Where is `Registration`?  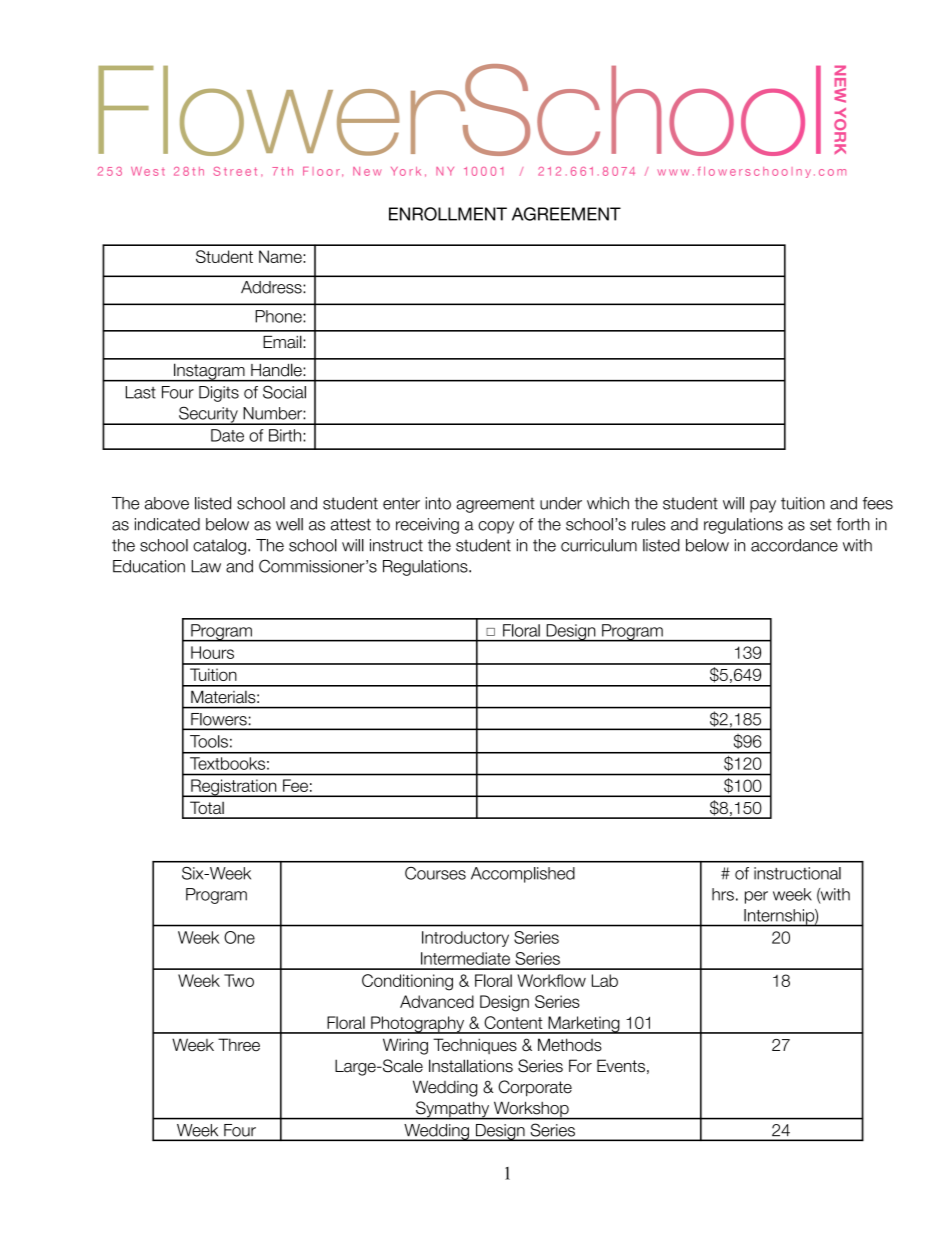 Registration is located at coordinates (234, 788).
